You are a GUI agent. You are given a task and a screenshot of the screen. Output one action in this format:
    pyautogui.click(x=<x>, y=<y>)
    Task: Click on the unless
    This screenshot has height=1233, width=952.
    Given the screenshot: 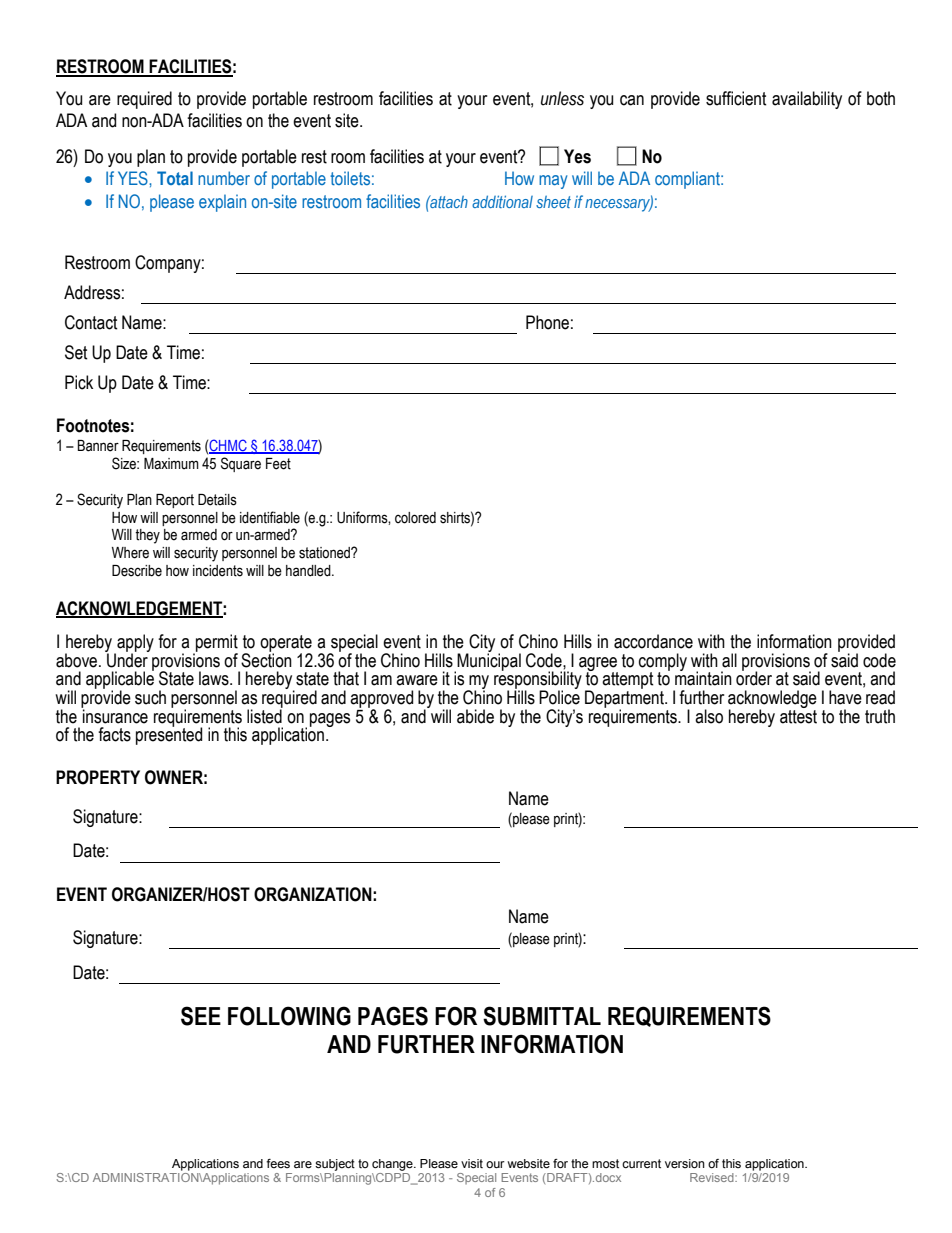 What is the action you would take?
    pyautogui.click(x=562, y=98)
